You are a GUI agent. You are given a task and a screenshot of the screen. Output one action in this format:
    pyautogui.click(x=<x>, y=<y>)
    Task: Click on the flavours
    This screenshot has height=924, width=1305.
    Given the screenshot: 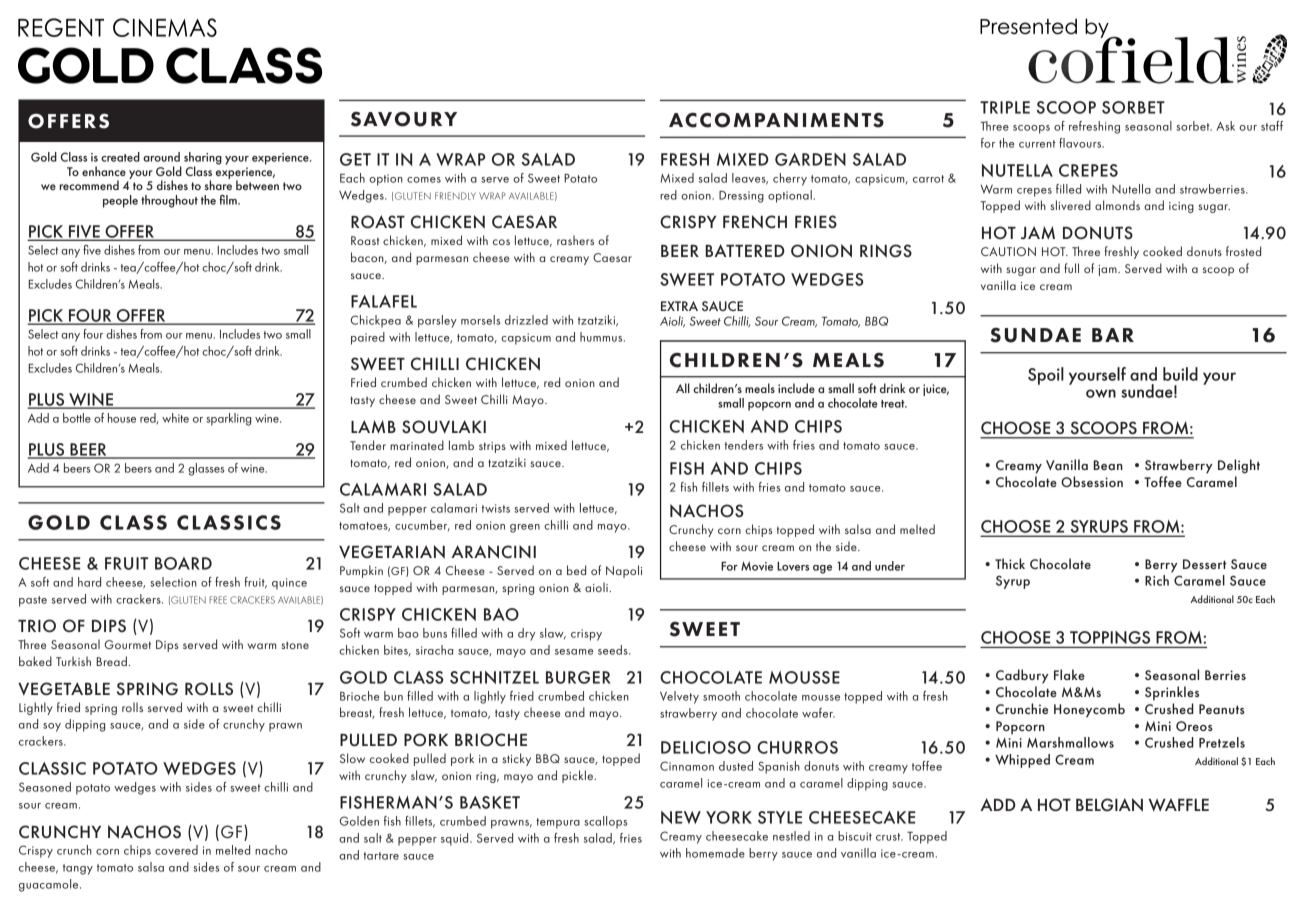 What is the action you would take?
    pyautogui.click(x=1081, y=143)
